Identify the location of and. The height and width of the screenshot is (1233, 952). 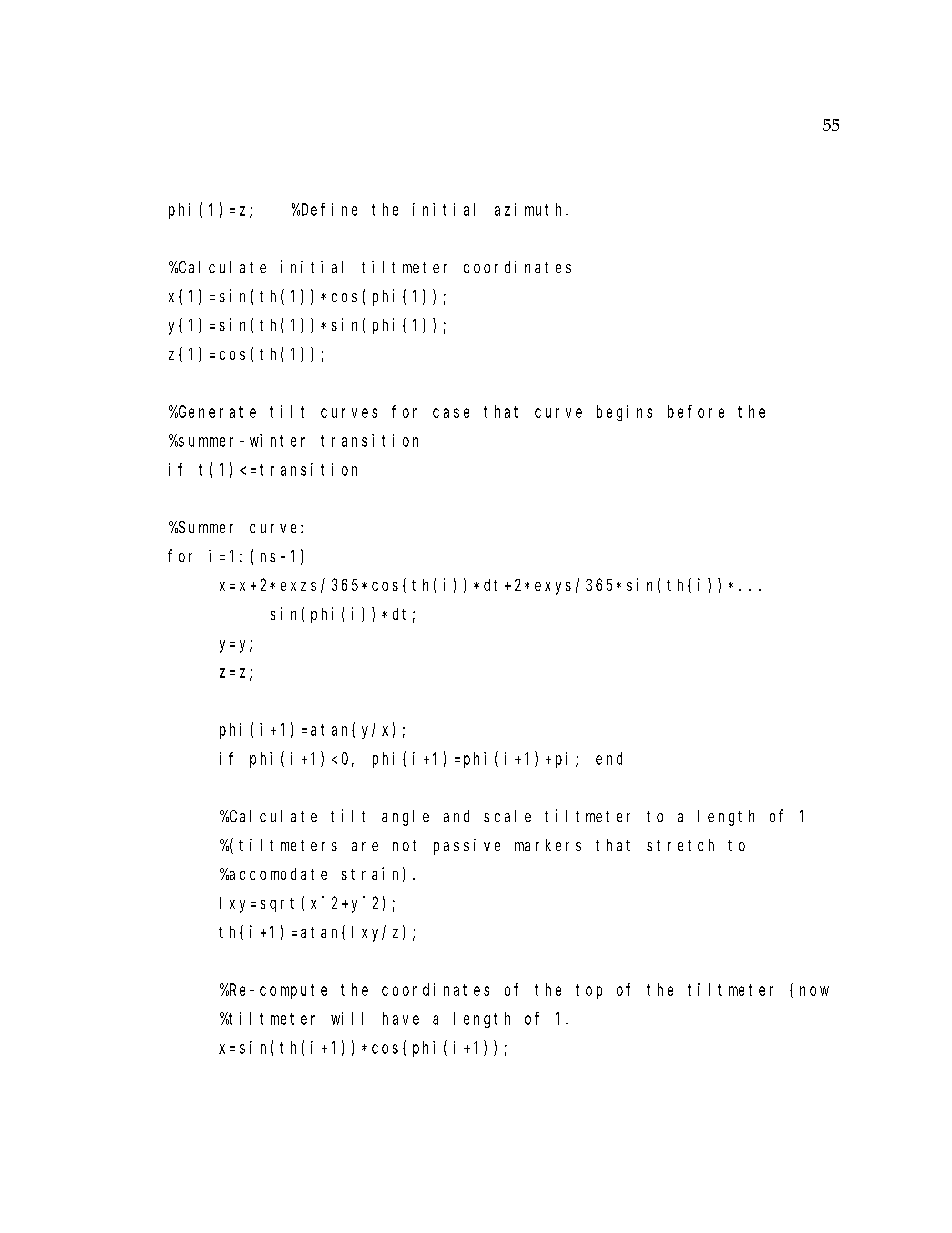
(456, 816).
